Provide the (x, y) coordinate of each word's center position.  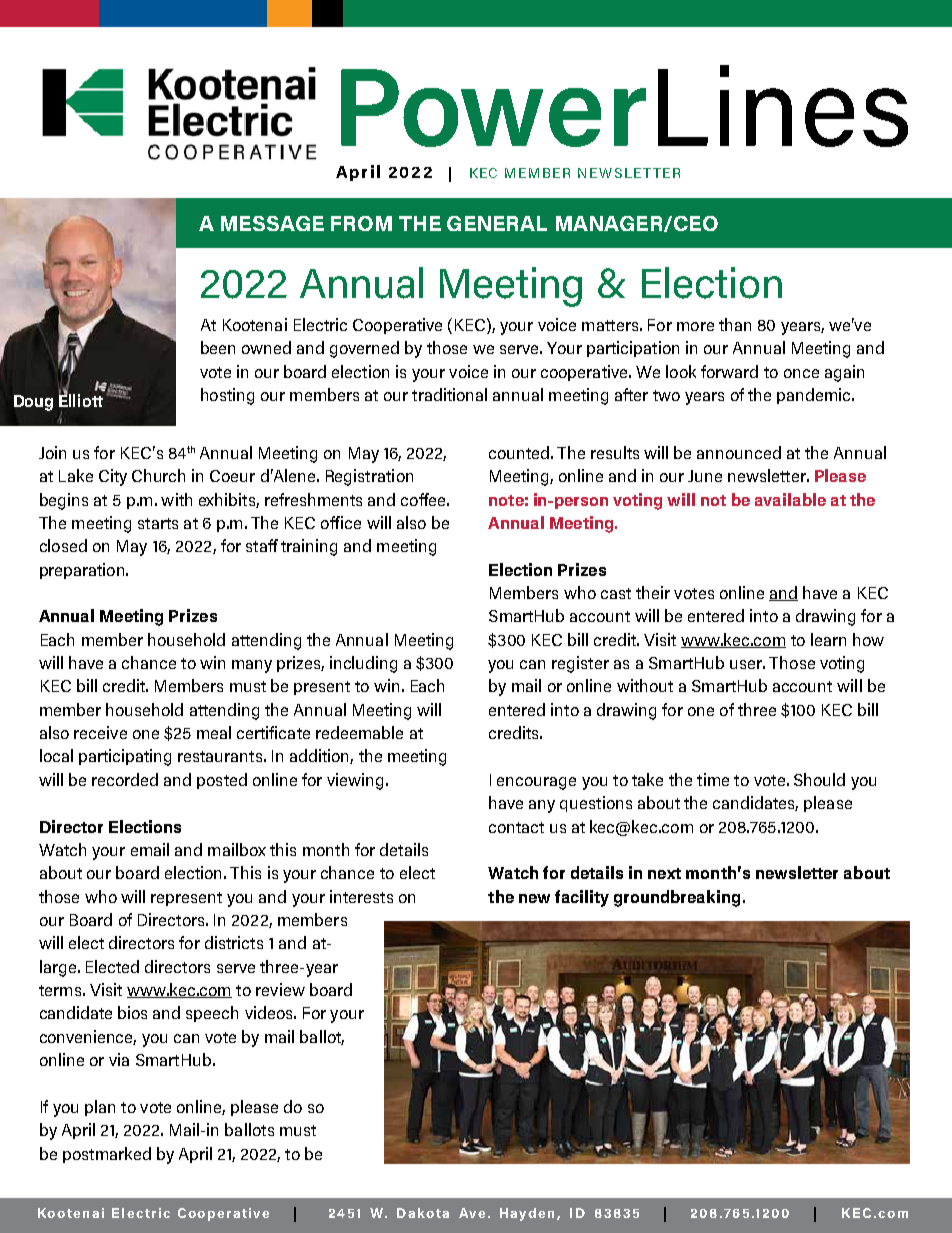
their (653, 592)
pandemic (815, 396)
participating (125, 757)
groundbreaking (677, 898)
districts (234, 942)
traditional (449, 394)
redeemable (359, 732)
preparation (83, 571)
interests (361, 896)
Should (819, 779)
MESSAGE (272, 223)
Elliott (81, 399)
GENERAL (497, 223)
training (309, 547)
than (735, 324)
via (119, 1059)
